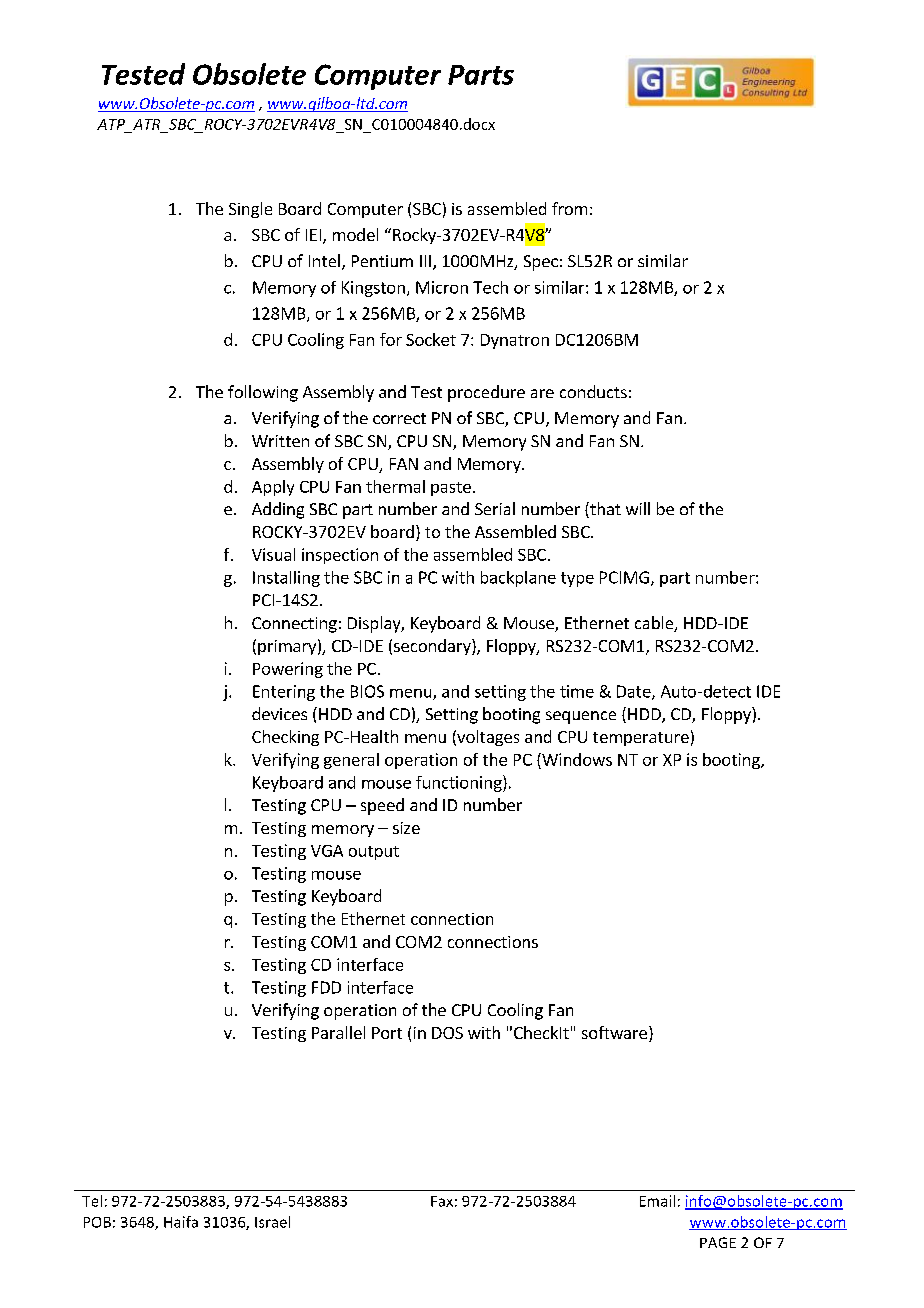 This image has width=924, height=1308. I want to click on from, so click(569, 208).
